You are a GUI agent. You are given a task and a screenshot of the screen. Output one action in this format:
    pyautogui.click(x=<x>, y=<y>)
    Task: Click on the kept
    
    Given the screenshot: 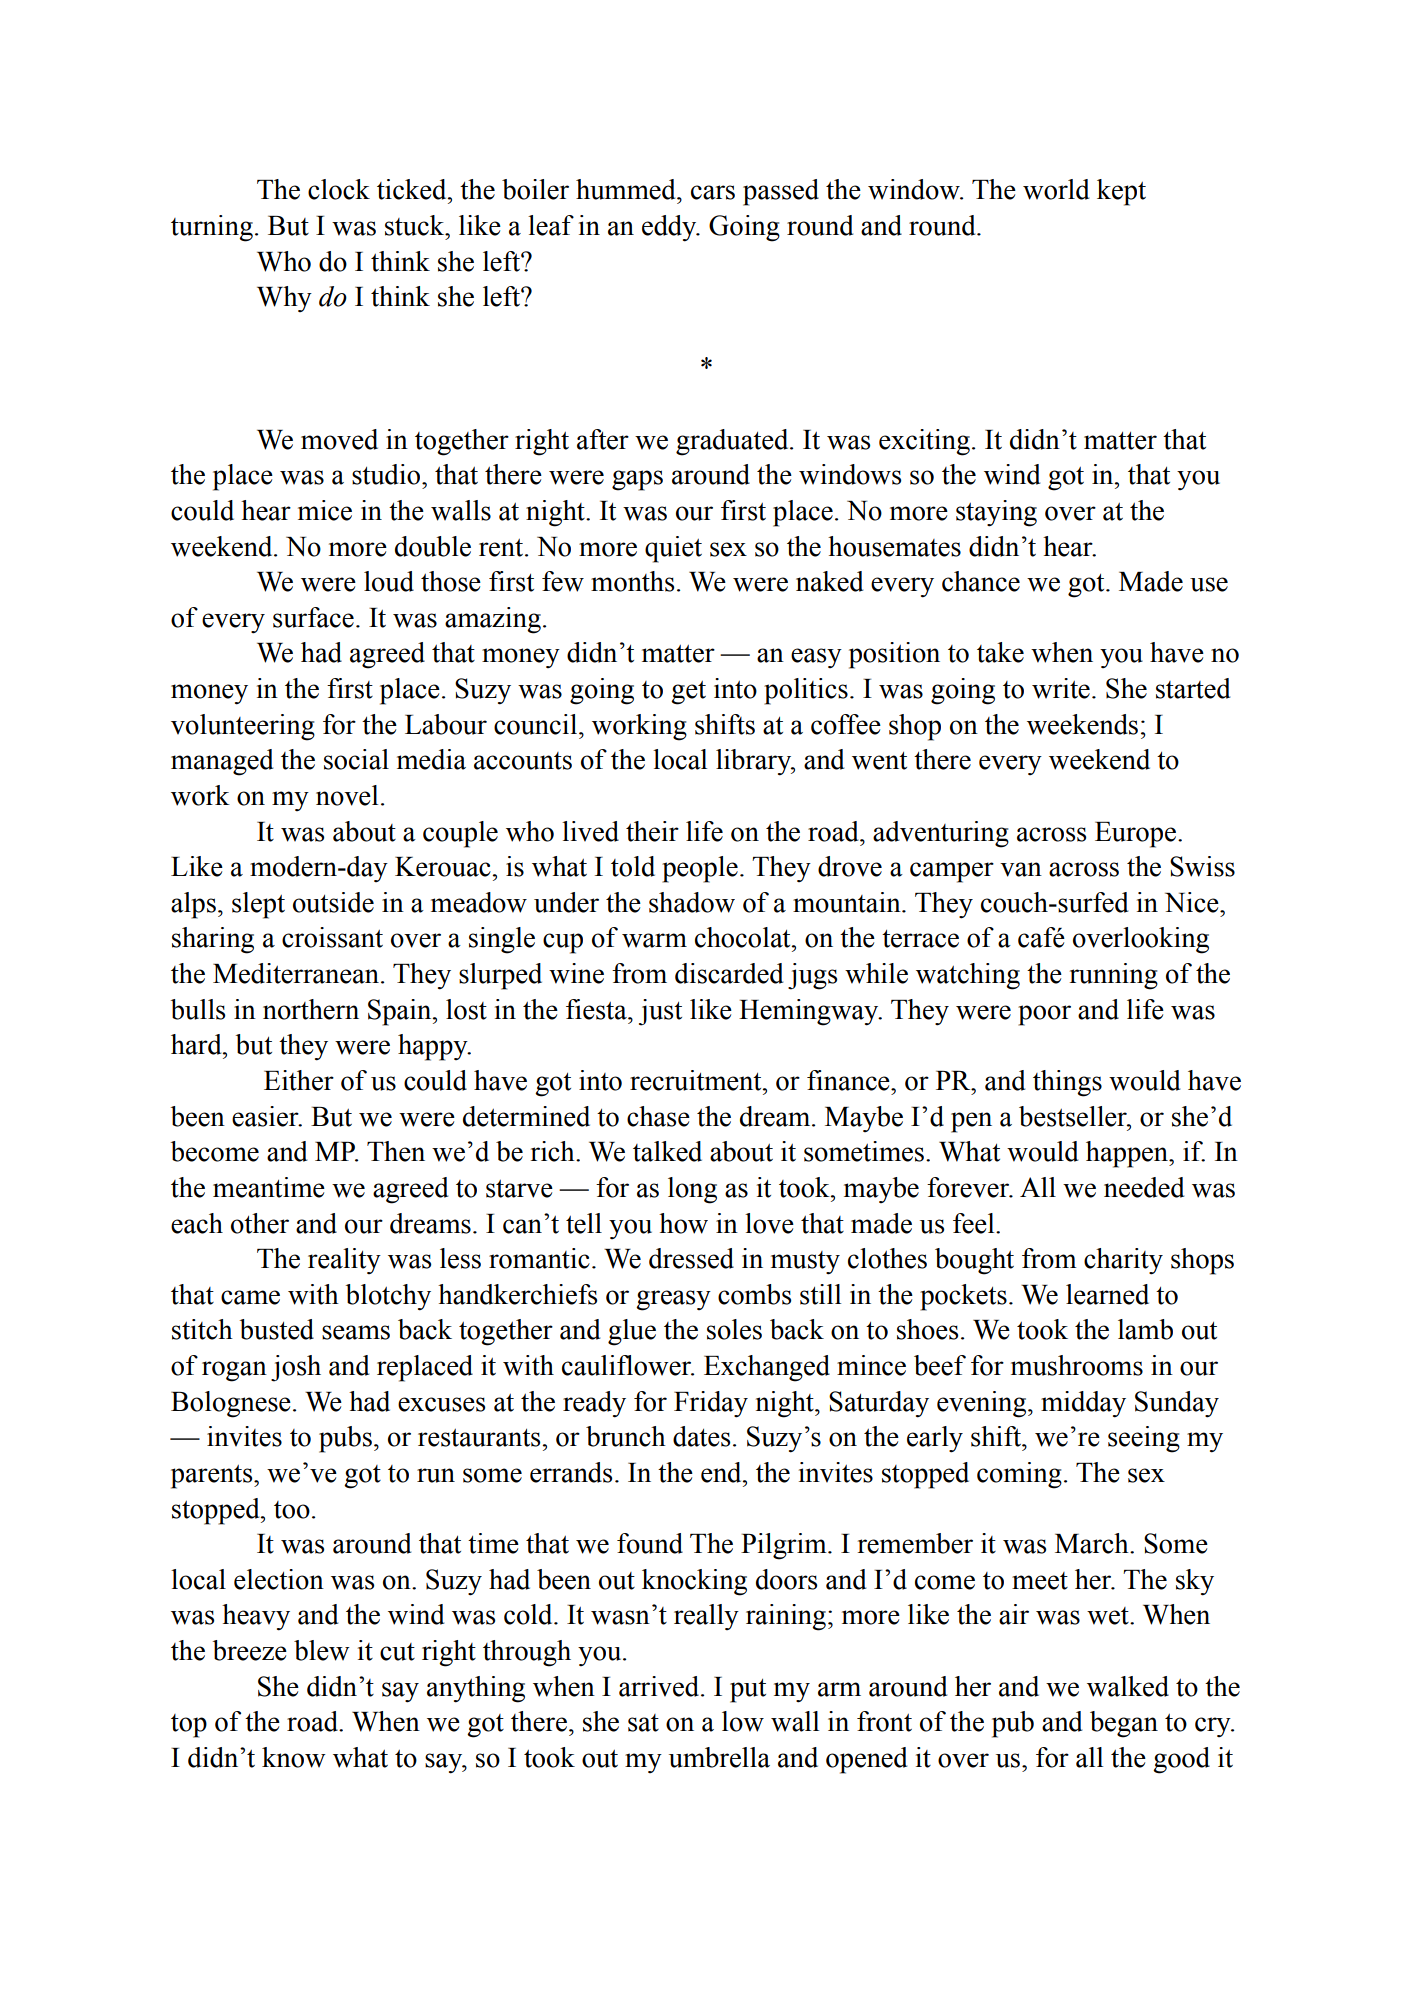 What is the action you would take?
    pyautogui.click(x=1121, y=192)
